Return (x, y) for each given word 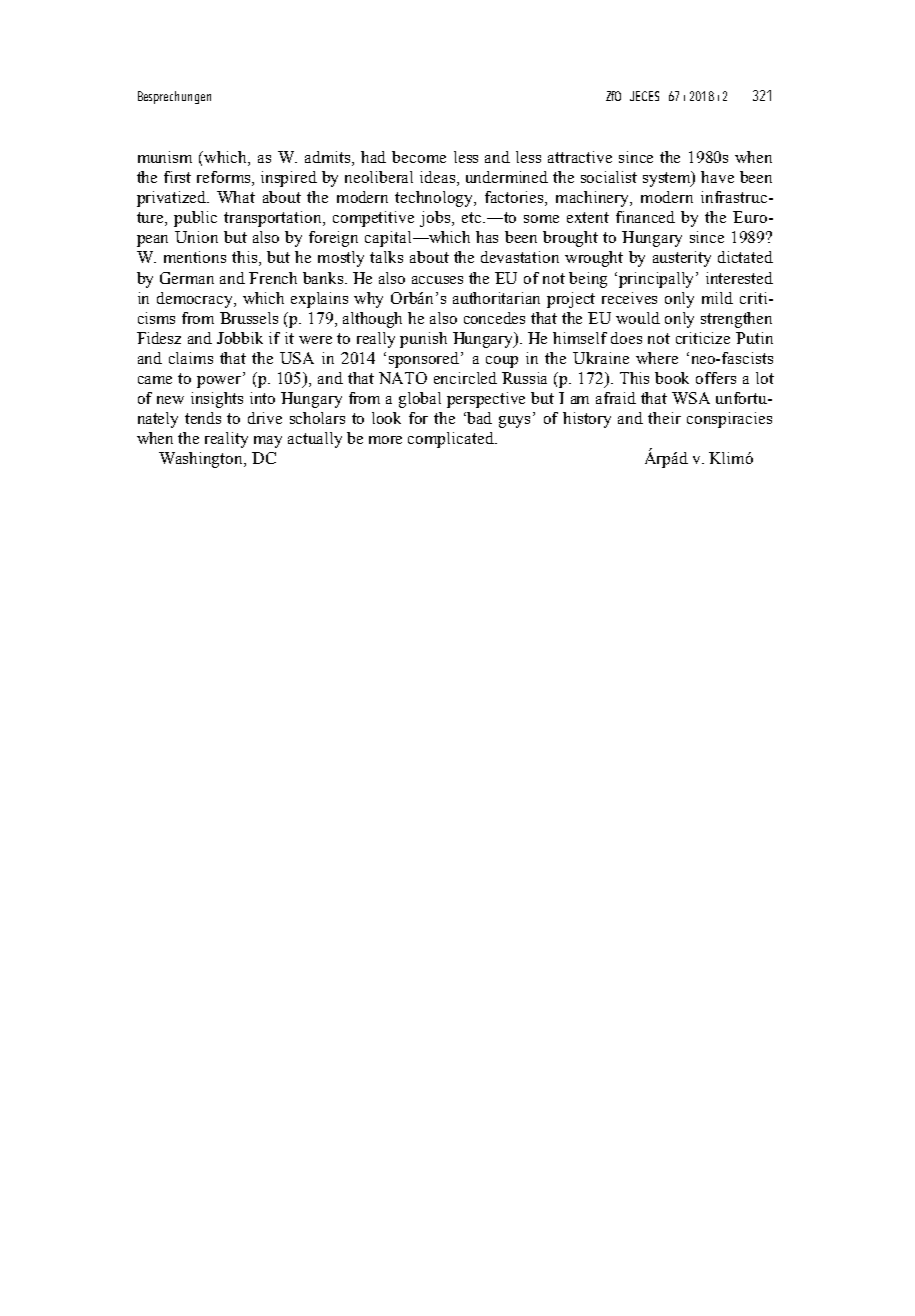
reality (226, 440)
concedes (494, 318)
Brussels (249, 318)
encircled (465, 378)
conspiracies (729, 420)
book (672, 378)
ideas (439, 178)
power (220, 381)
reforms (225, 178)
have (717, 177)
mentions (195, 257)
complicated (452, 440)
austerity (682, 259)
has (487, 237)
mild (717, 298)
